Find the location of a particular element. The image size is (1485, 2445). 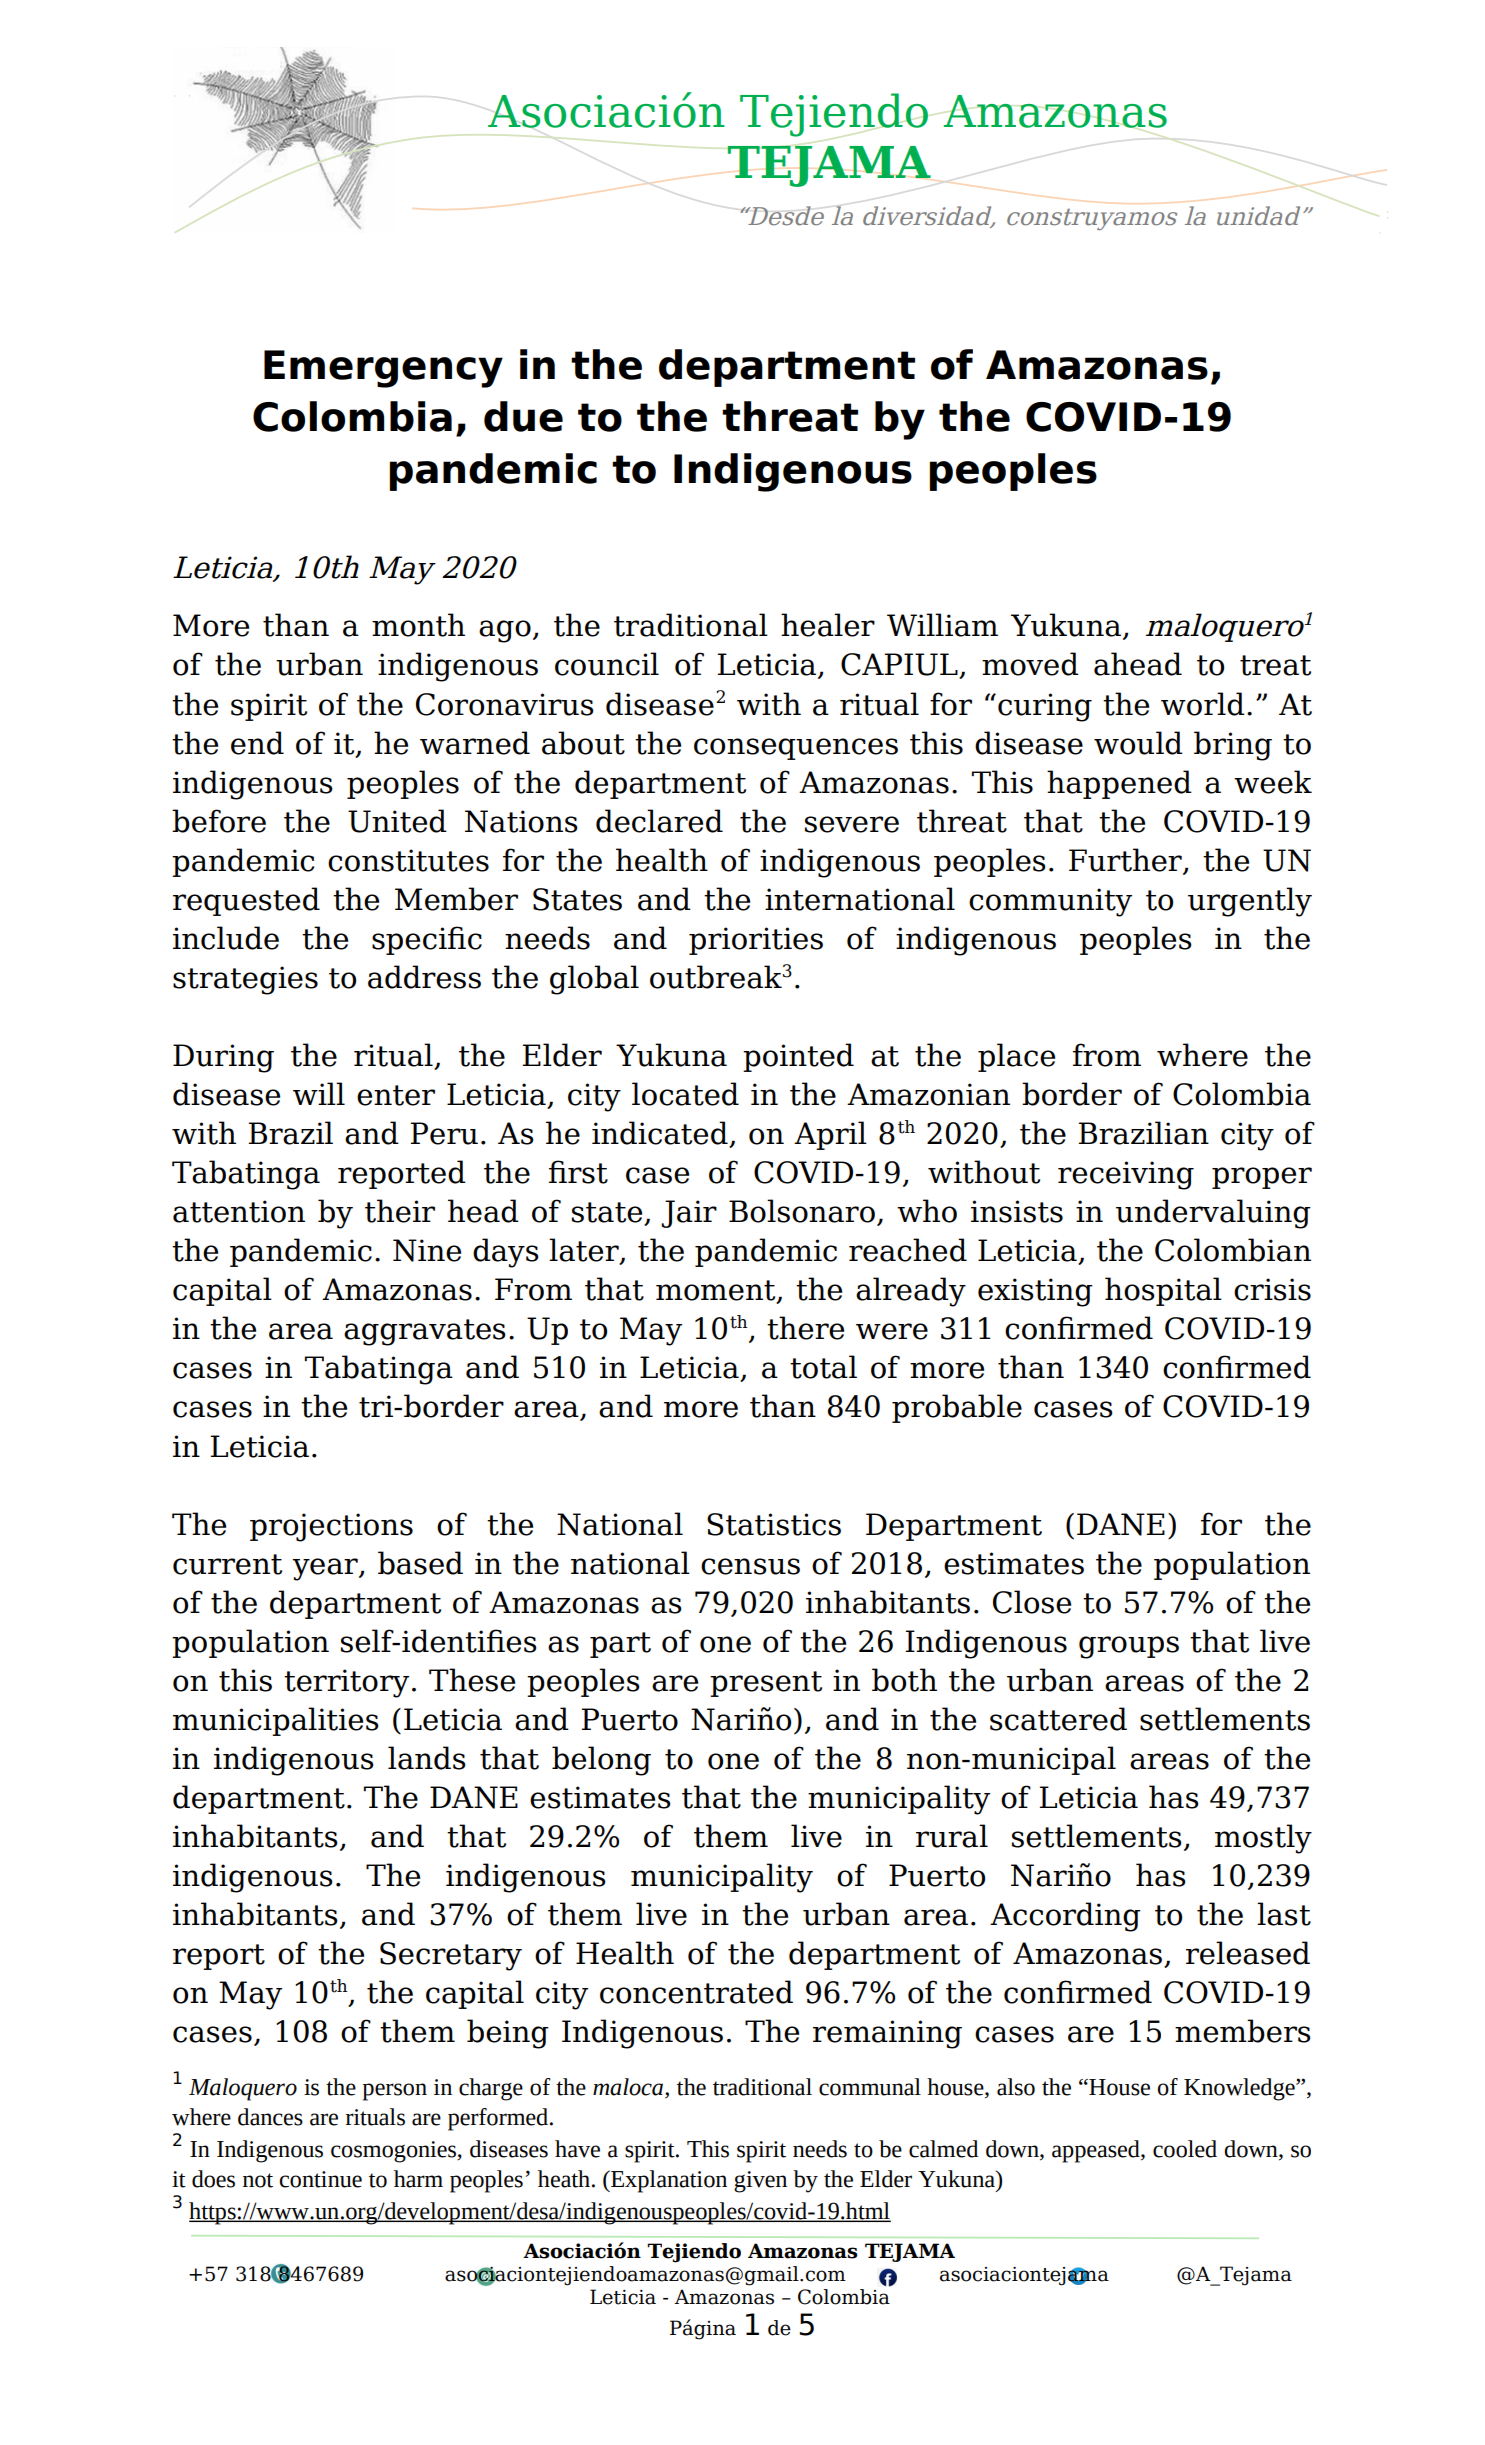

census is located at coordinates (750, 1566).
